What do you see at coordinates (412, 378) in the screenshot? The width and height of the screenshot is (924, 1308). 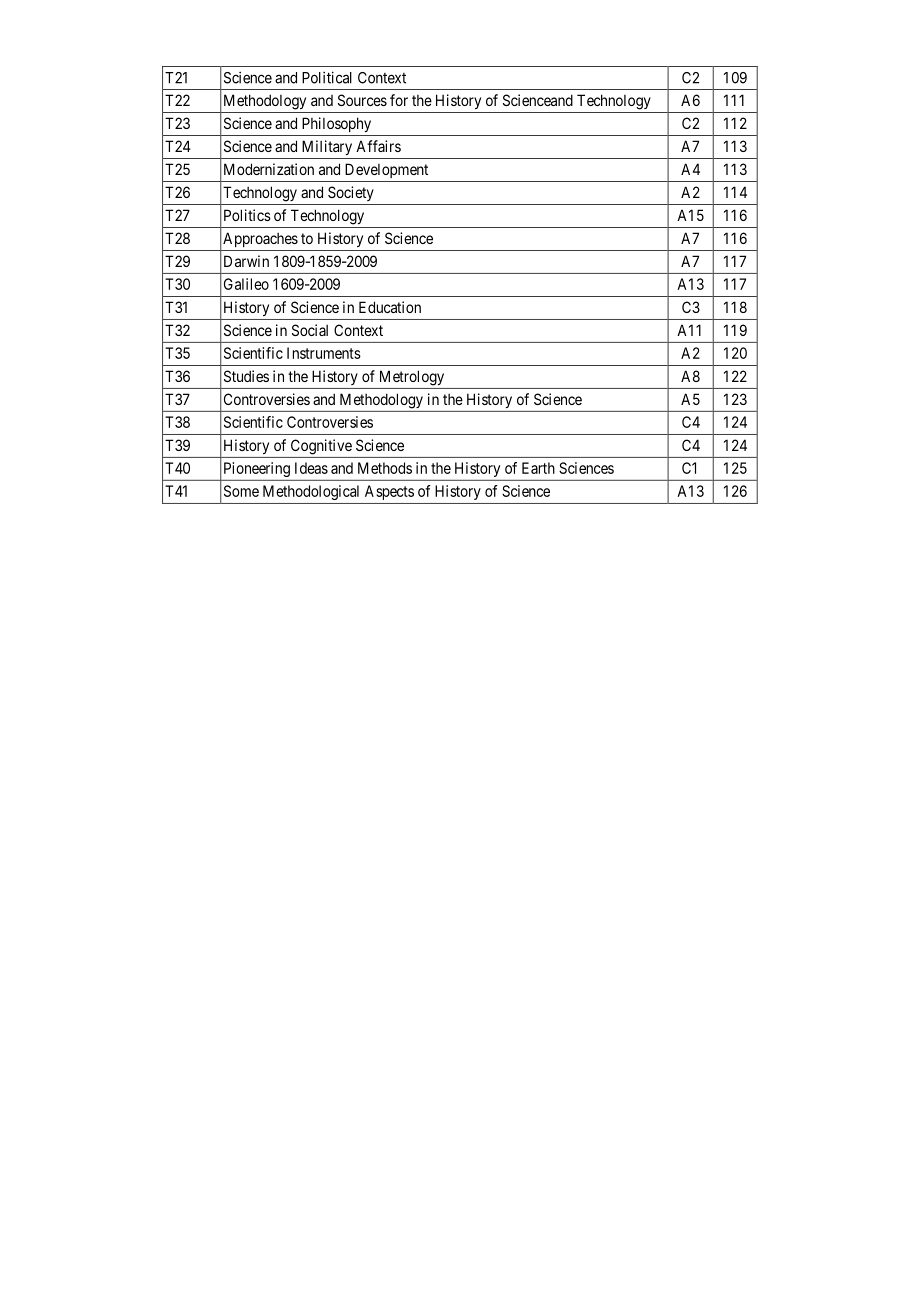 I see `Metrology` at bounding box center [412, 378].
